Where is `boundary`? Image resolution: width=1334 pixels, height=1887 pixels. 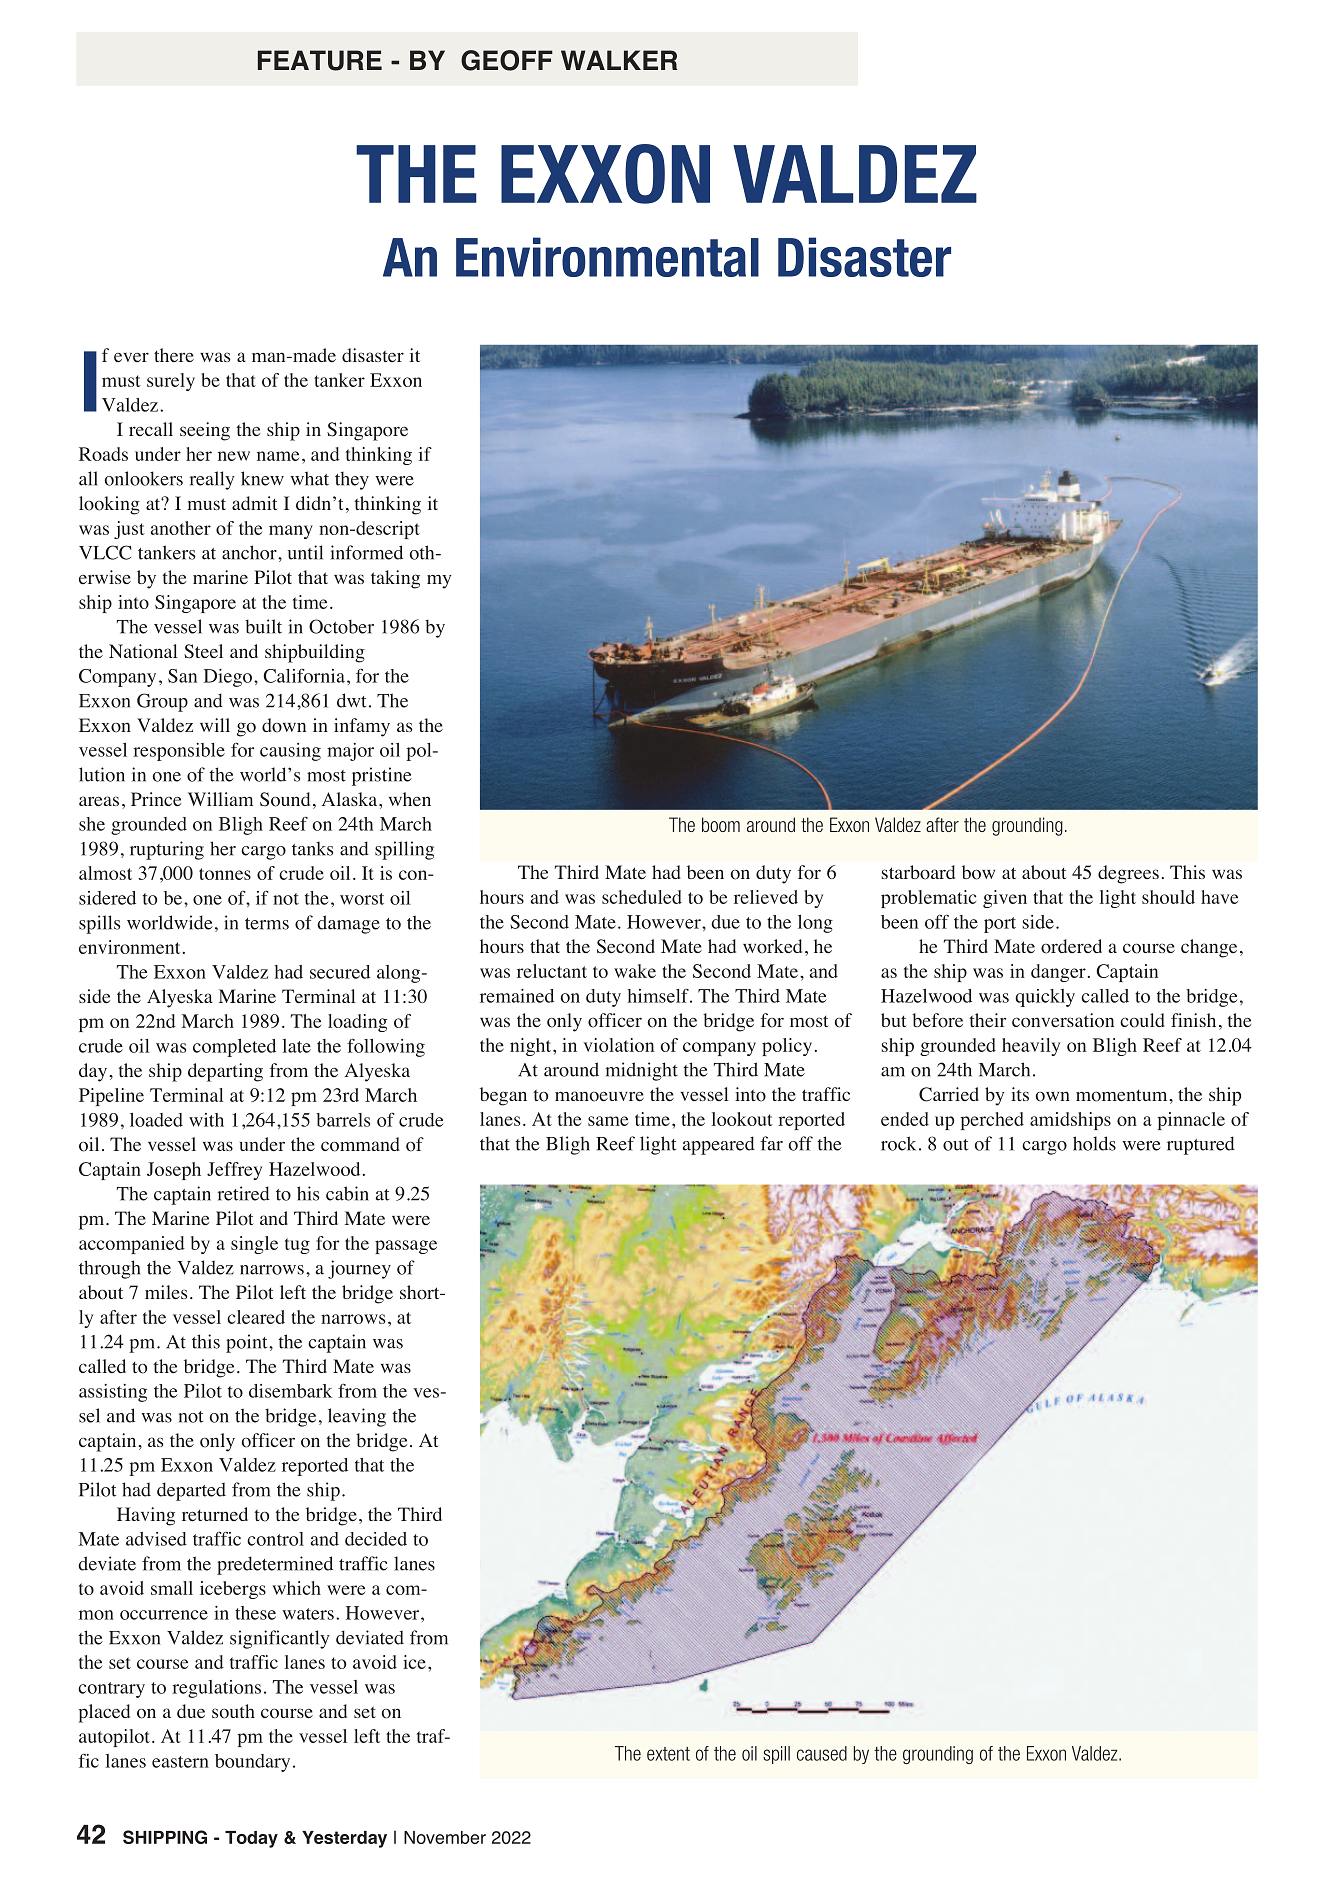 boundary is located at coordinates (252, 1763).
